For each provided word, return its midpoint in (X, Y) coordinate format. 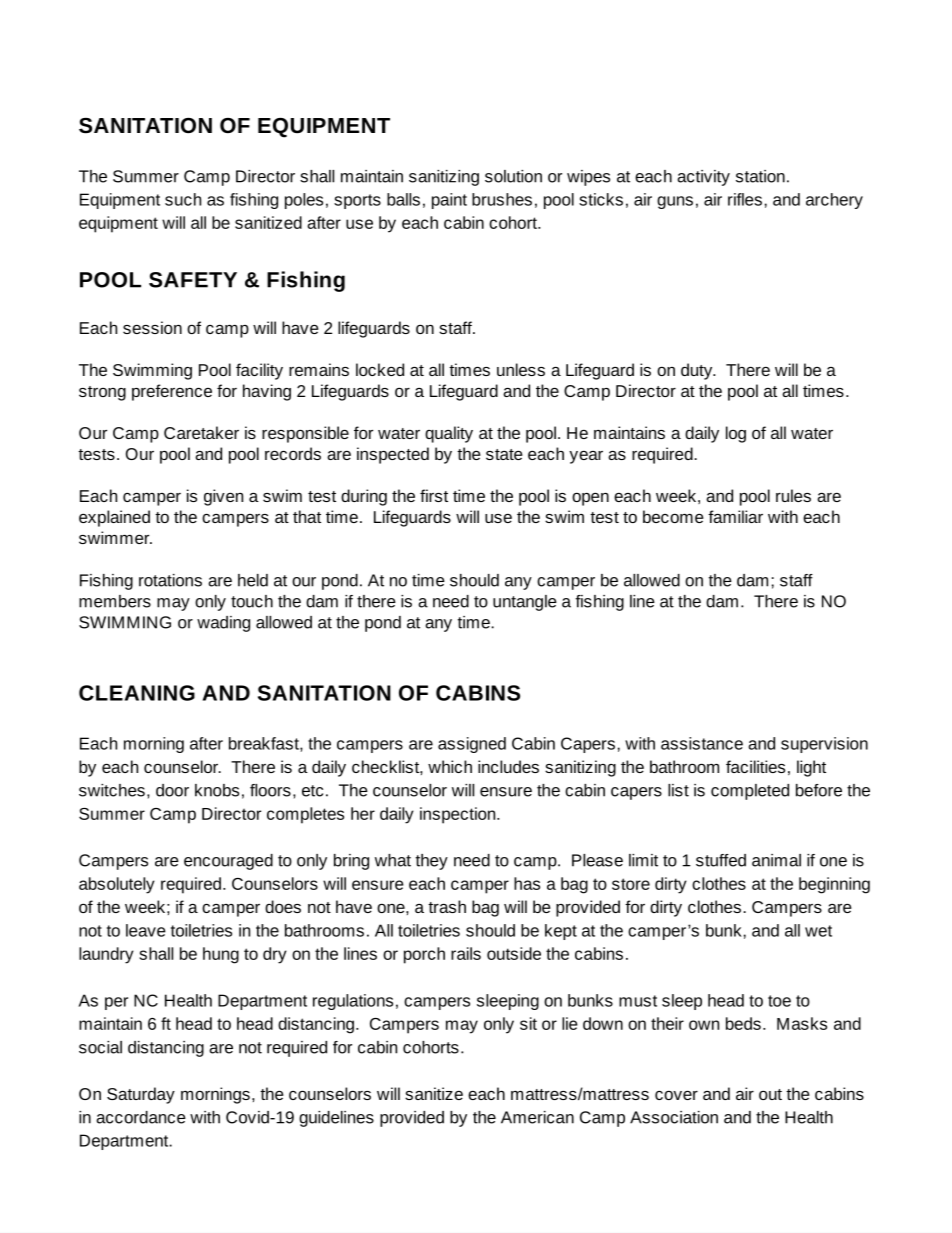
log (736, 434)
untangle (525, 603)
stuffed (721, 860)
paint (449, 201)
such (183, 199)
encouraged (228, 862)
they (432, 862)
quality (449, 434)
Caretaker (201, 432)
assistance (702, 743)
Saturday (141, 1095)
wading (223, 624)
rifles (745, 199)
